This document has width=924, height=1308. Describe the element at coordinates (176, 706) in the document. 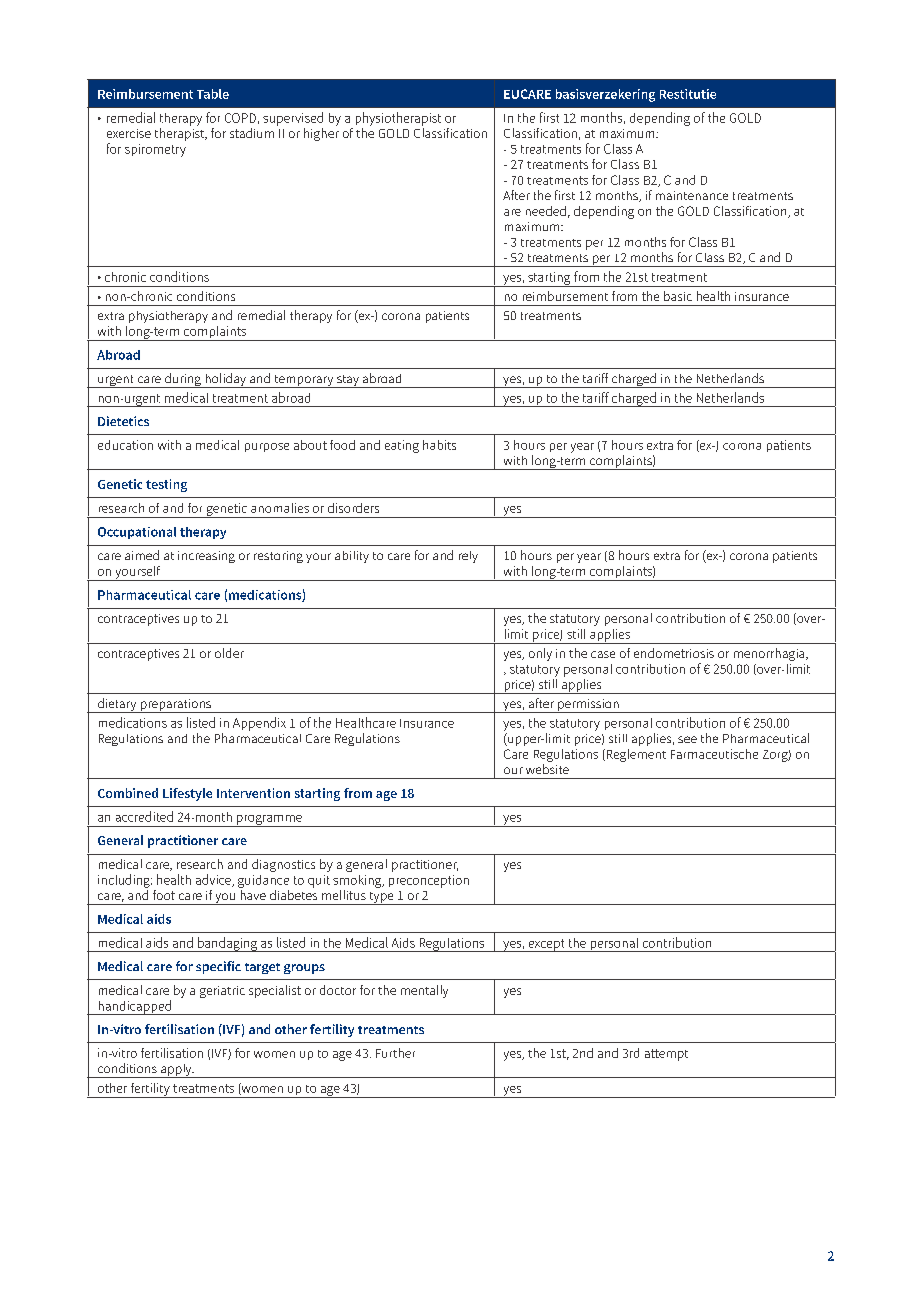

I see `preparations` at that location.
